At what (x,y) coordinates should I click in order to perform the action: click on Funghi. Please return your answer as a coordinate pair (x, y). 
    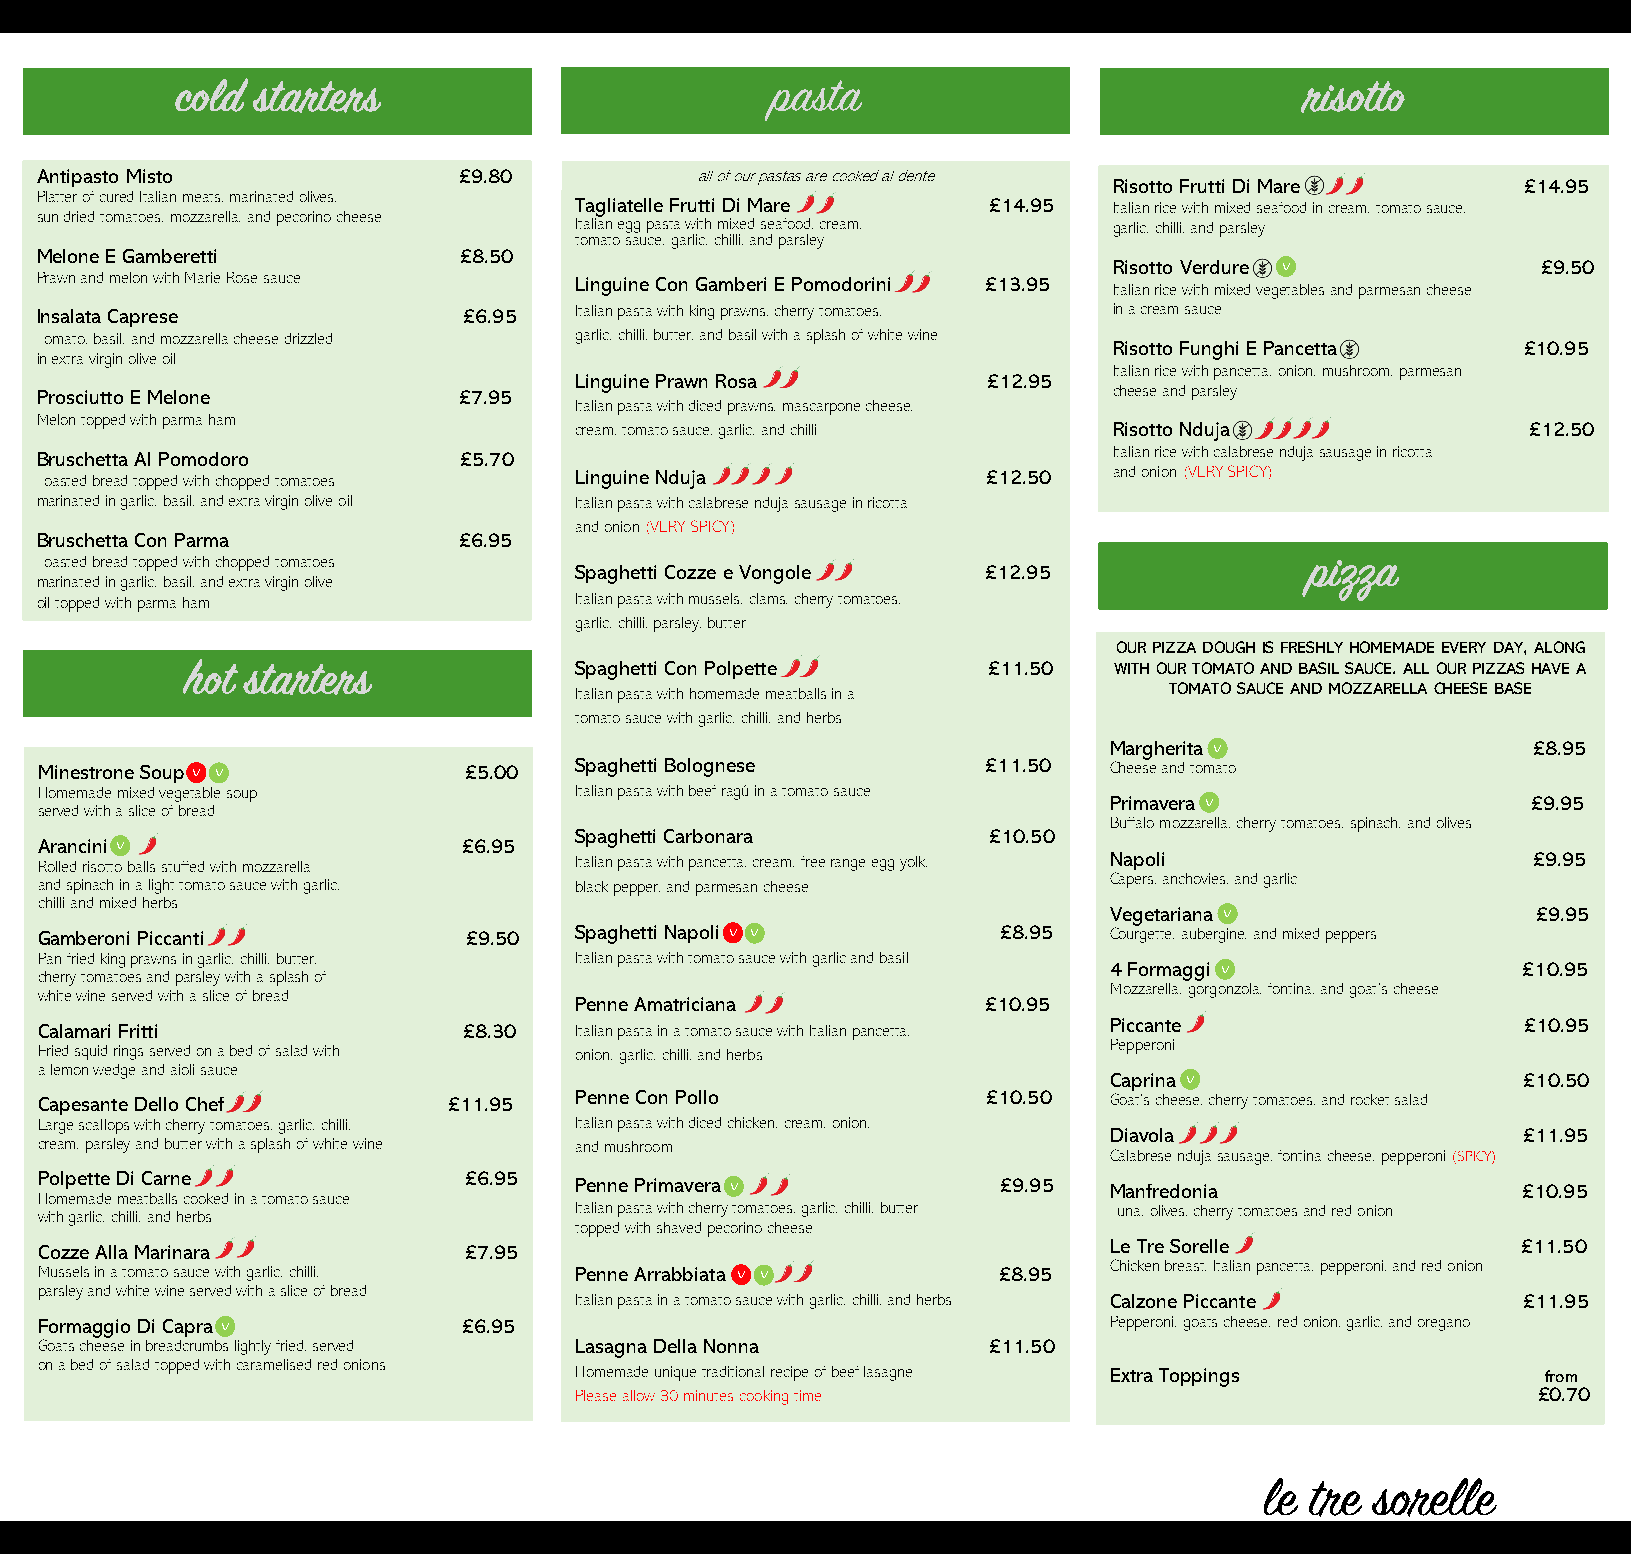
    Looking at the image, I should click on (1209, 350).
